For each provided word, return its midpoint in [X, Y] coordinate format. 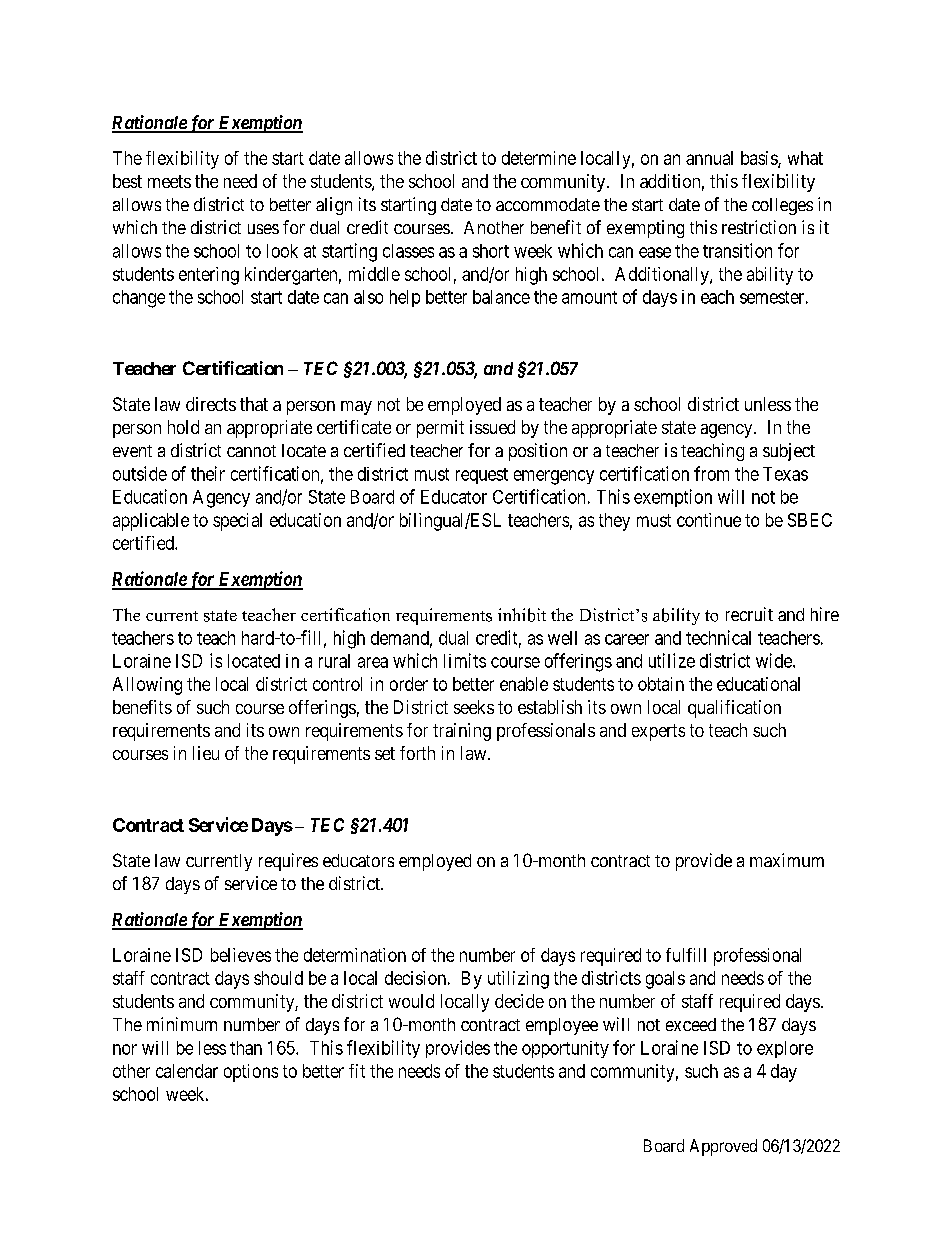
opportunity [565, 1049]
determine [539, 158]
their [208, 473]
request [482, 476]
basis [760, 159]
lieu [206, 753]
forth [417, 753]
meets [169, 181]
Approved [723, 1147]
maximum [787, 860]
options [251, 1073]
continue [709, 520]
